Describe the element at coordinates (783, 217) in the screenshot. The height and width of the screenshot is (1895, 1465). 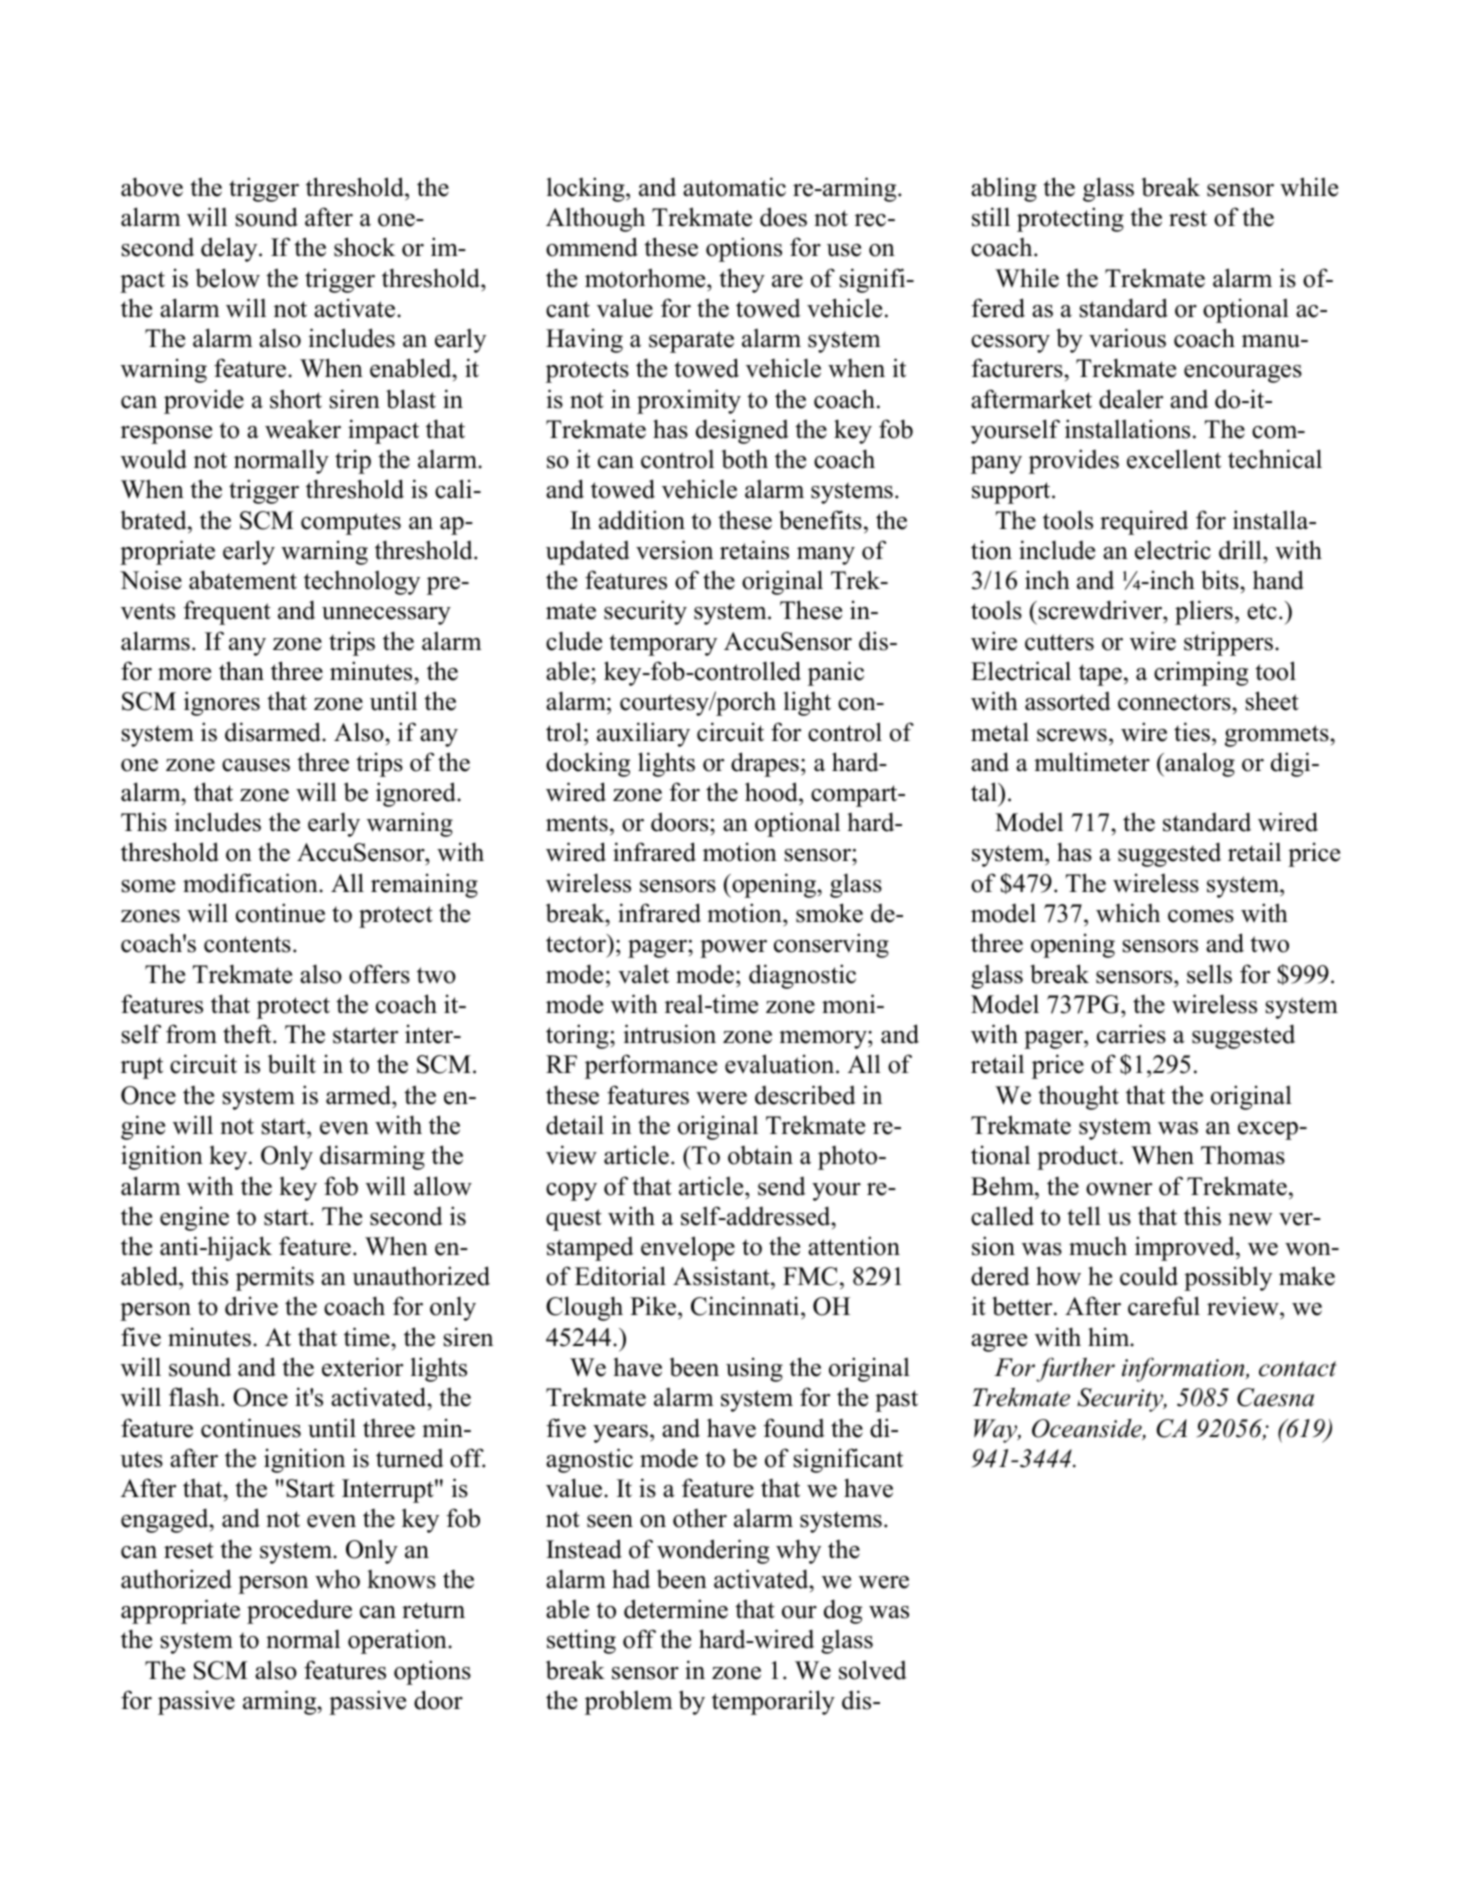
I see `does` at that location.
